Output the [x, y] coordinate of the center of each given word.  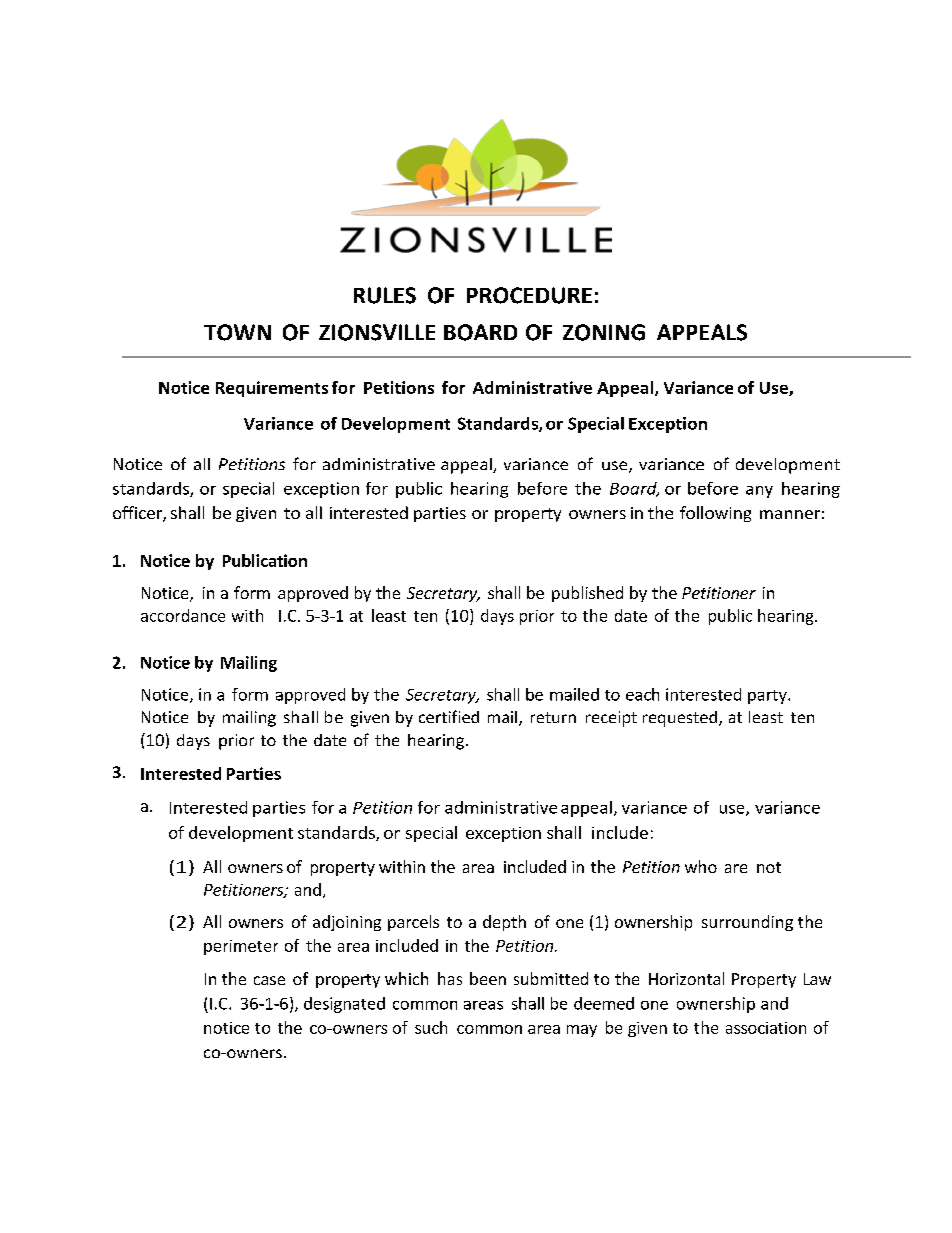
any [759, 492]
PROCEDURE [529, 295]
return [553, 717]
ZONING [604, 332]
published [587, 594]
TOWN [237, 332]
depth [504, 923]
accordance [183, 615]
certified [449, 716]
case [269, 980]
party [768, 697]
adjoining [347, 923]
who [701, 866]
